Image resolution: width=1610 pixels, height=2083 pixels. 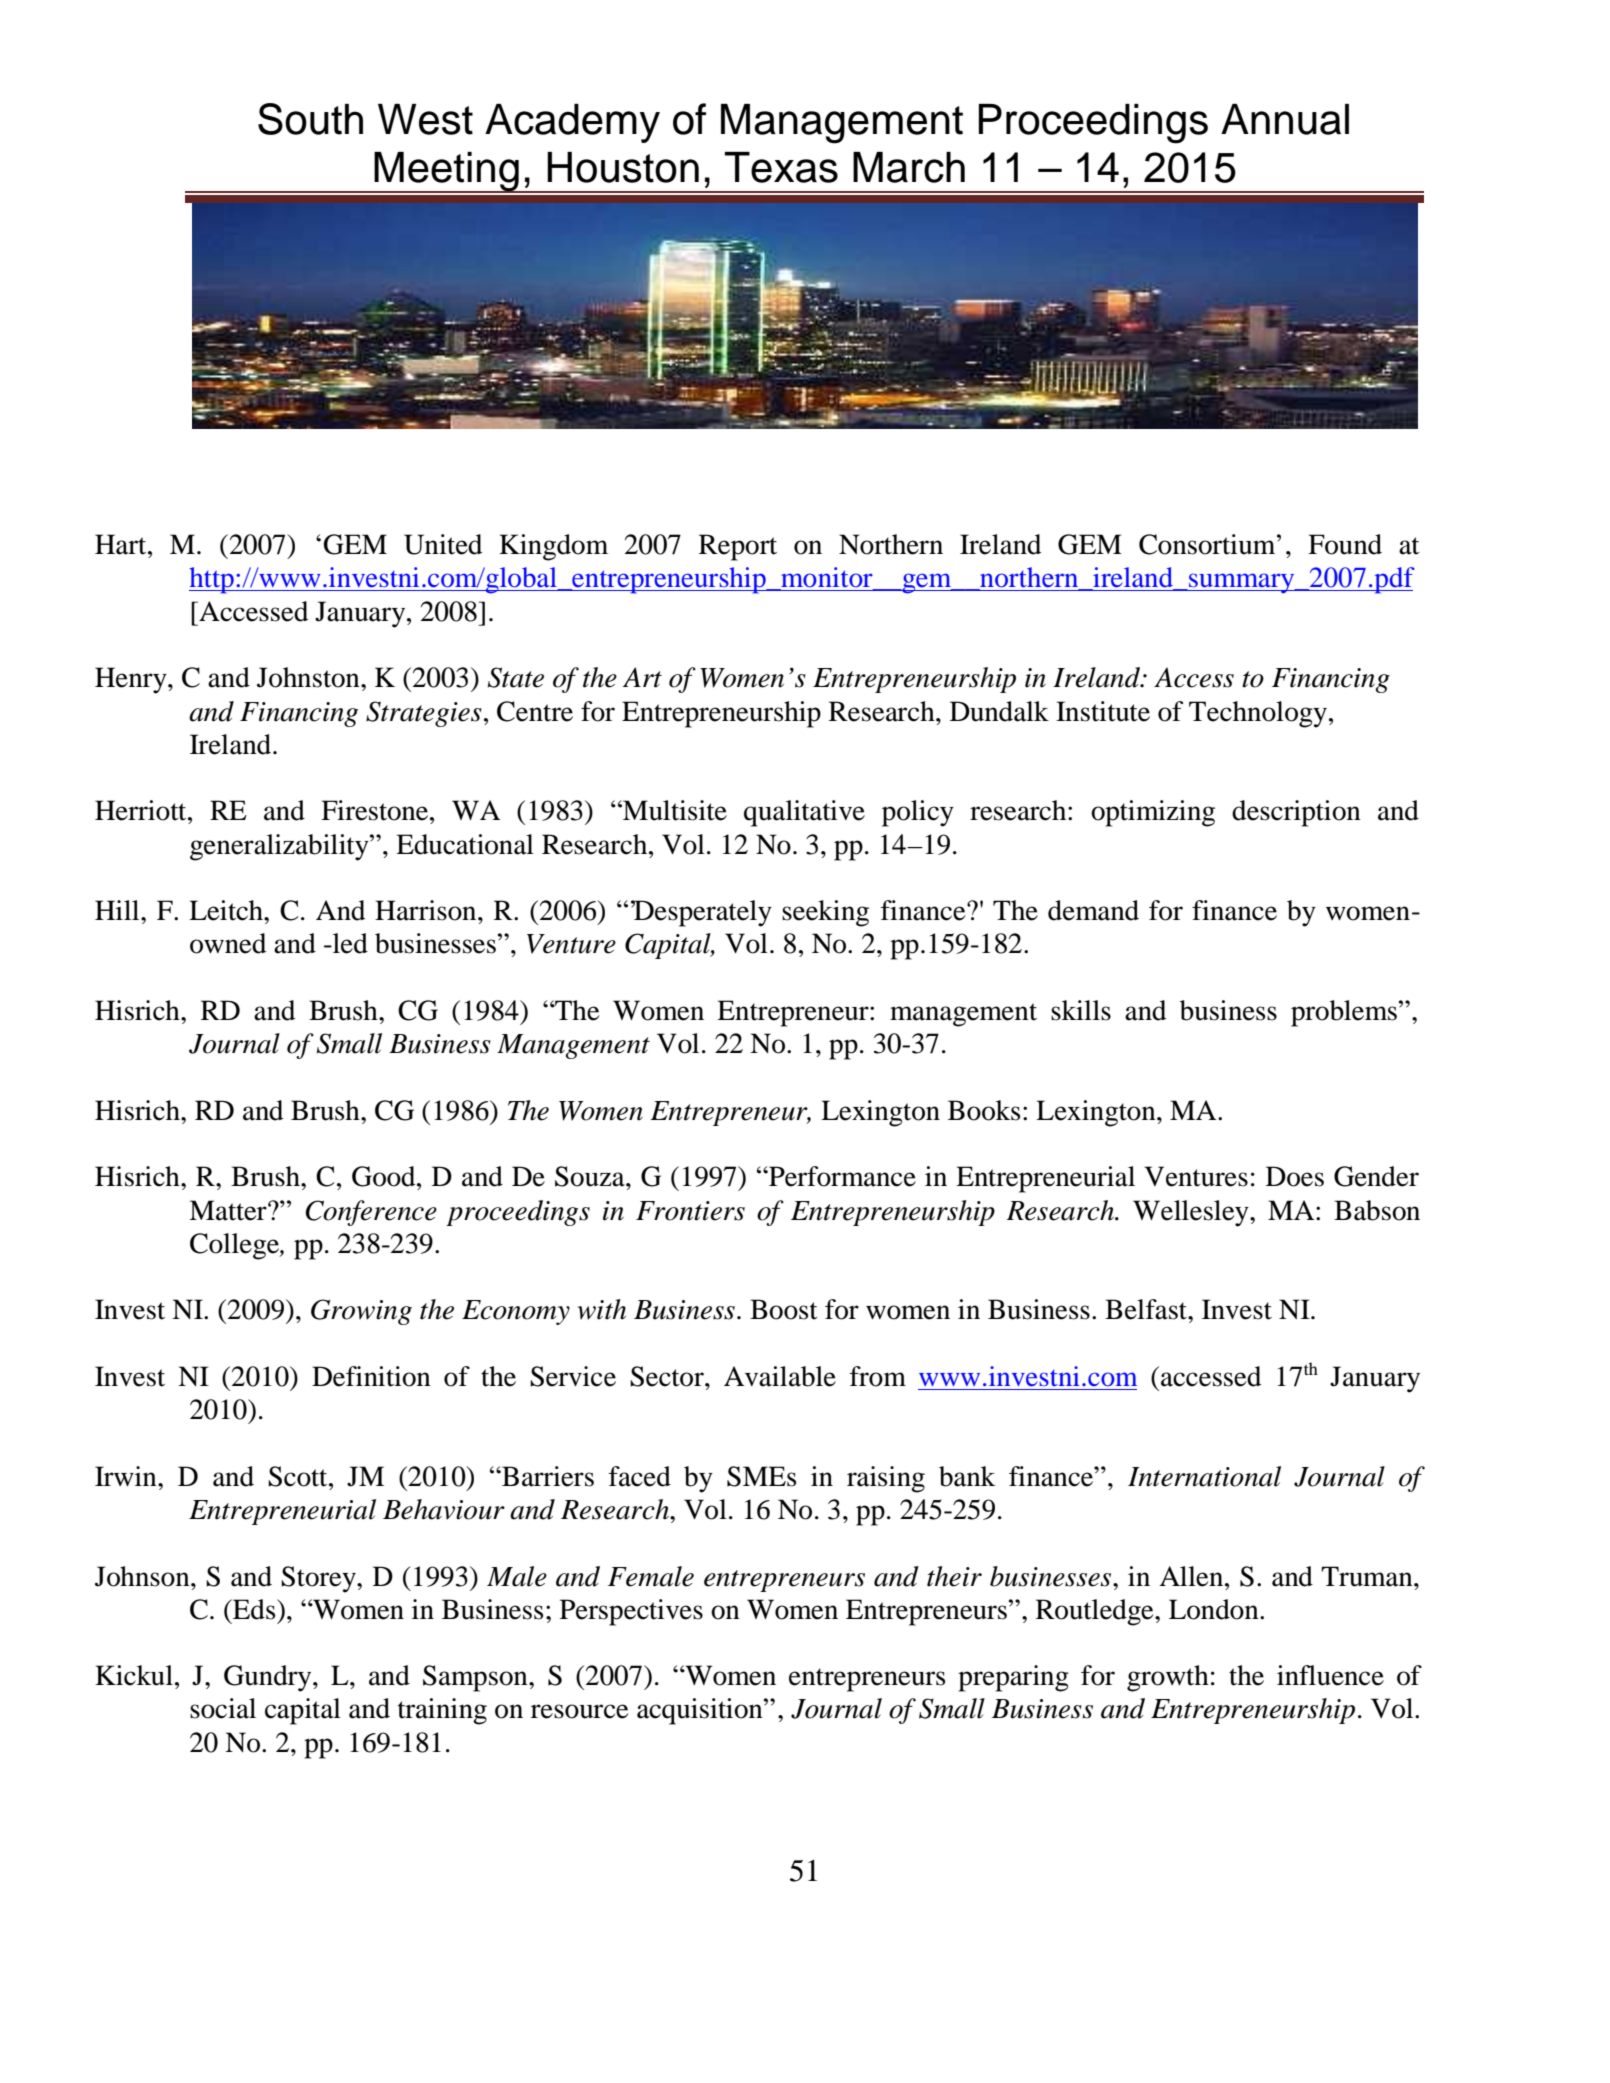 I want to click on Perspectives, so click(x=631, y=1612).
